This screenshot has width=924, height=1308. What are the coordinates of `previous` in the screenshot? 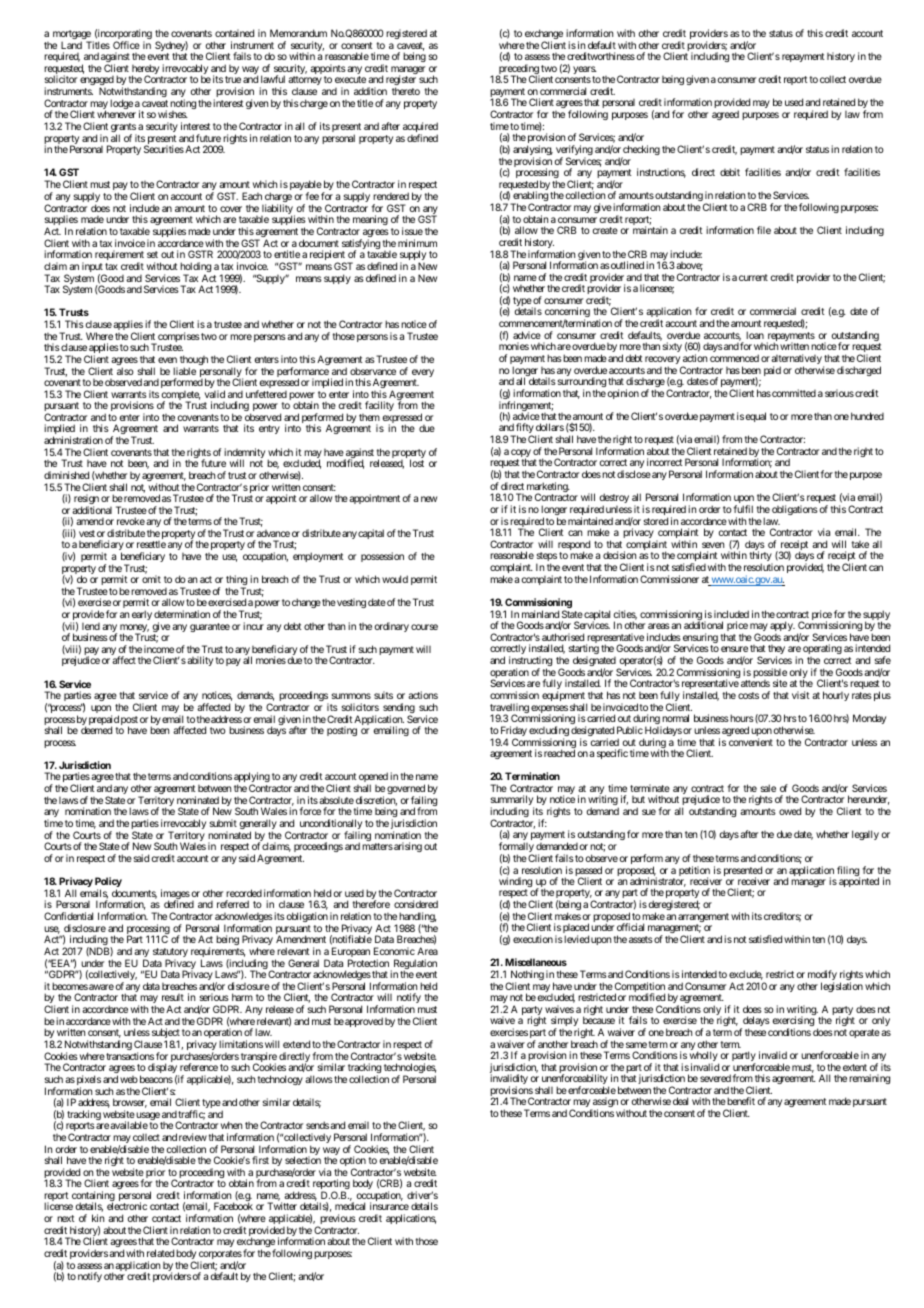 It's located at (337, 1220).
